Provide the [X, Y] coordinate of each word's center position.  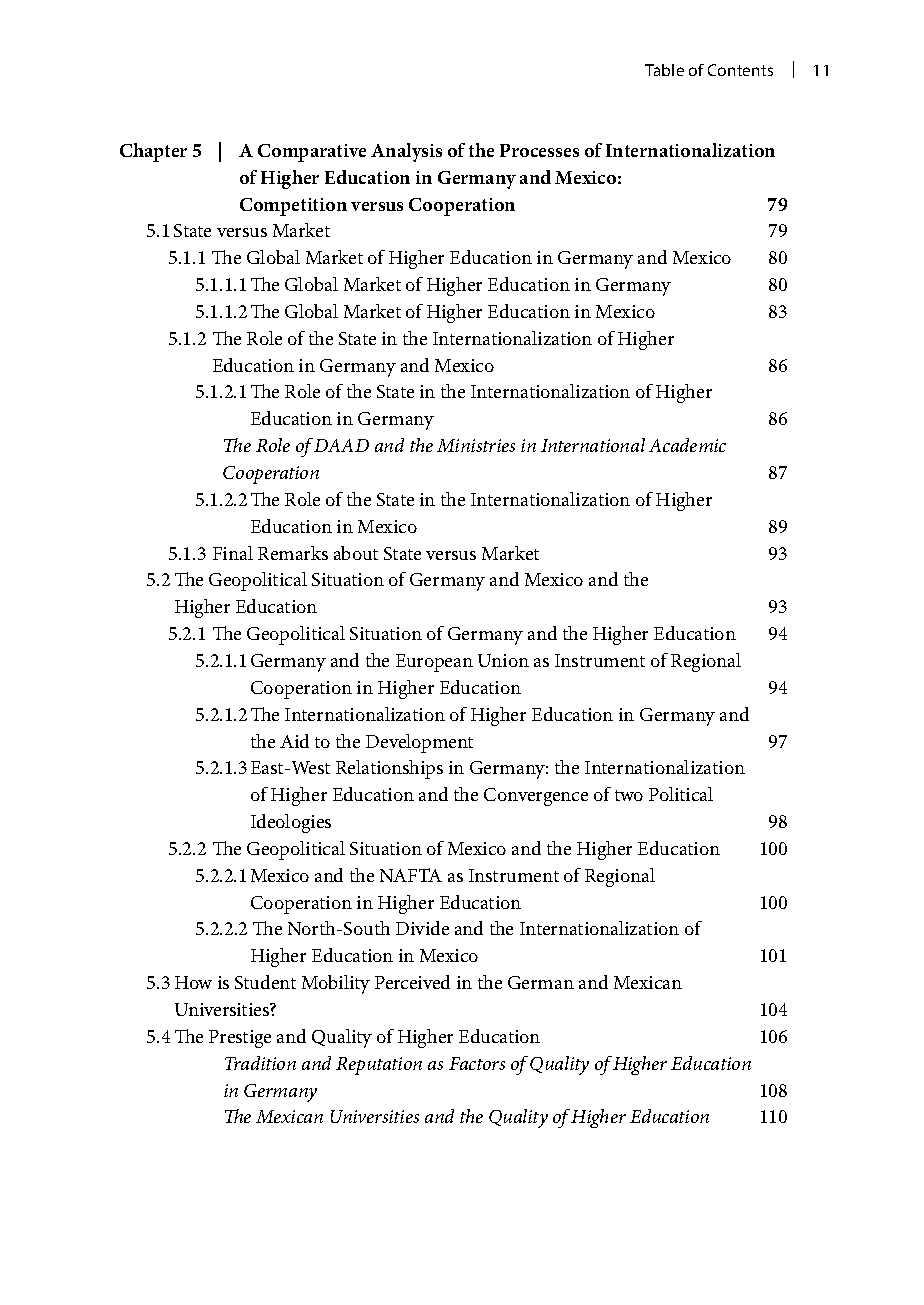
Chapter [153, 152]
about [356, 553]
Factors [477, 1063]
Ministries [476, 445]
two [629, 795]
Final [233, 553]
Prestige [240, 1039]
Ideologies [291, 823]
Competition [293, 207]
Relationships [389, 769]
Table [664, 70]
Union [503, 660]
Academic [687, 445]
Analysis [406, 152]
